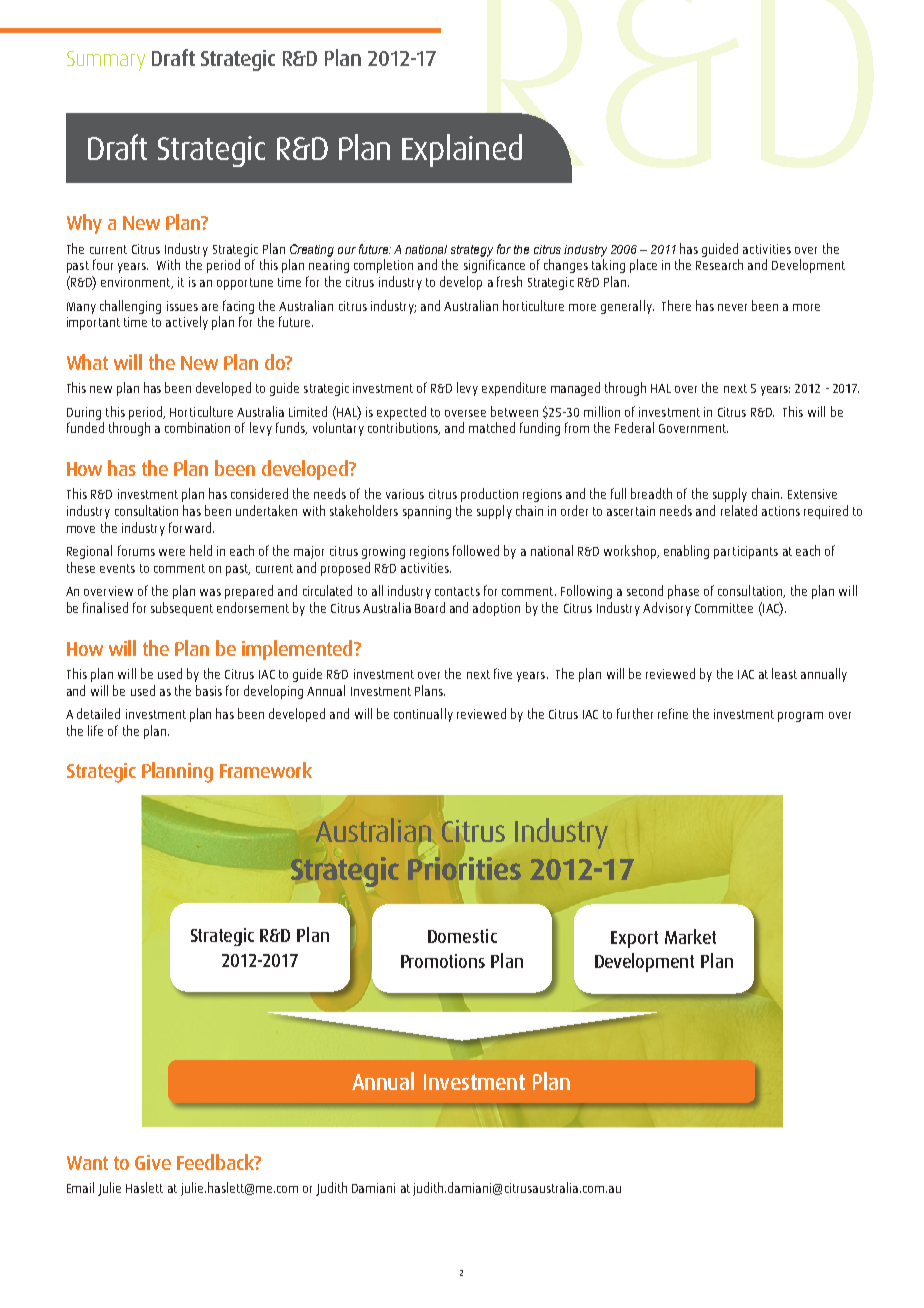 The height and width of the image is (1308, 924). What do you see at coordinates (187, 323) in the image?
I see `actively` at bounding box center [187, 323].
